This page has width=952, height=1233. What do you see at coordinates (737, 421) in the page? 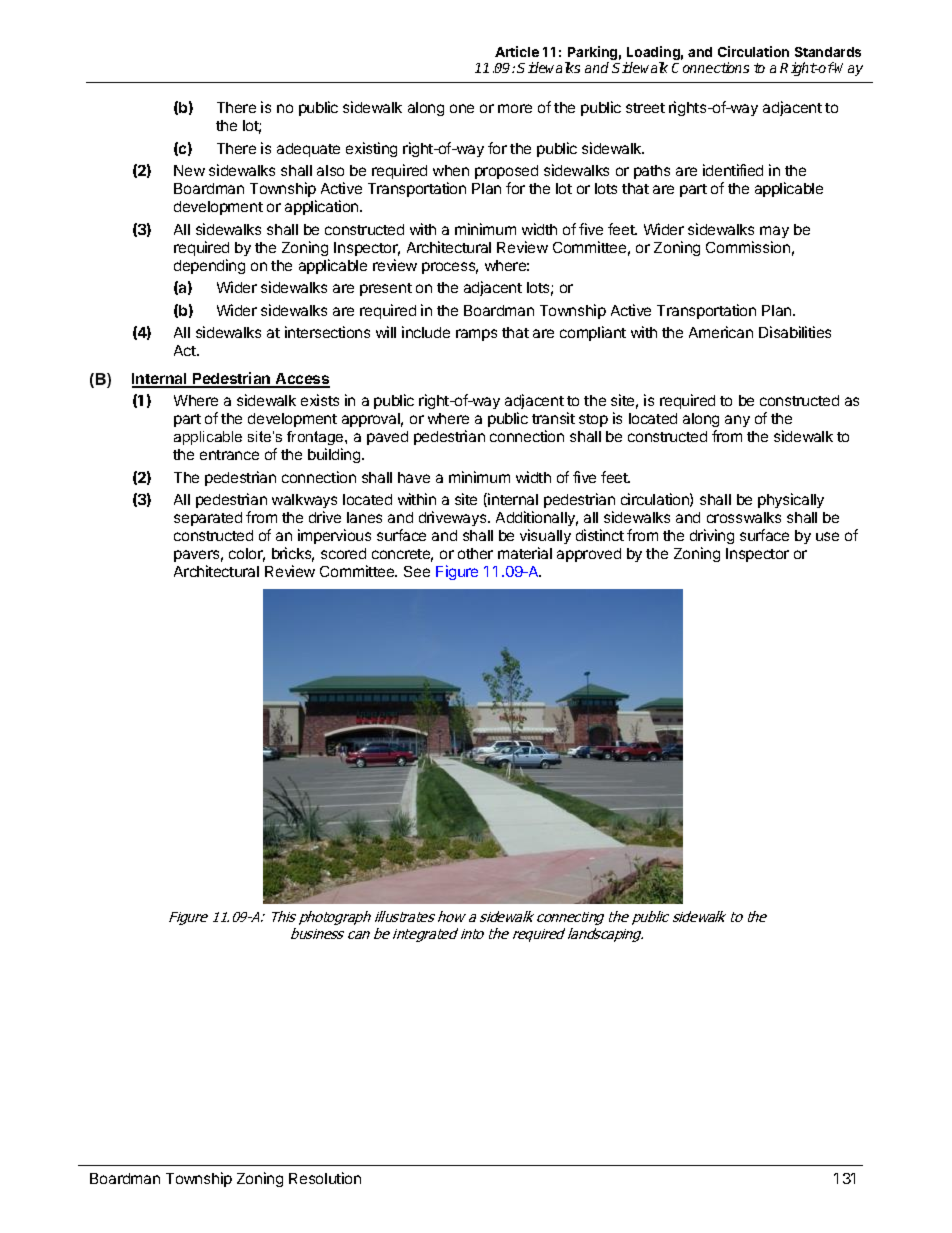
I see `any` at bounding box center [737, 421].
